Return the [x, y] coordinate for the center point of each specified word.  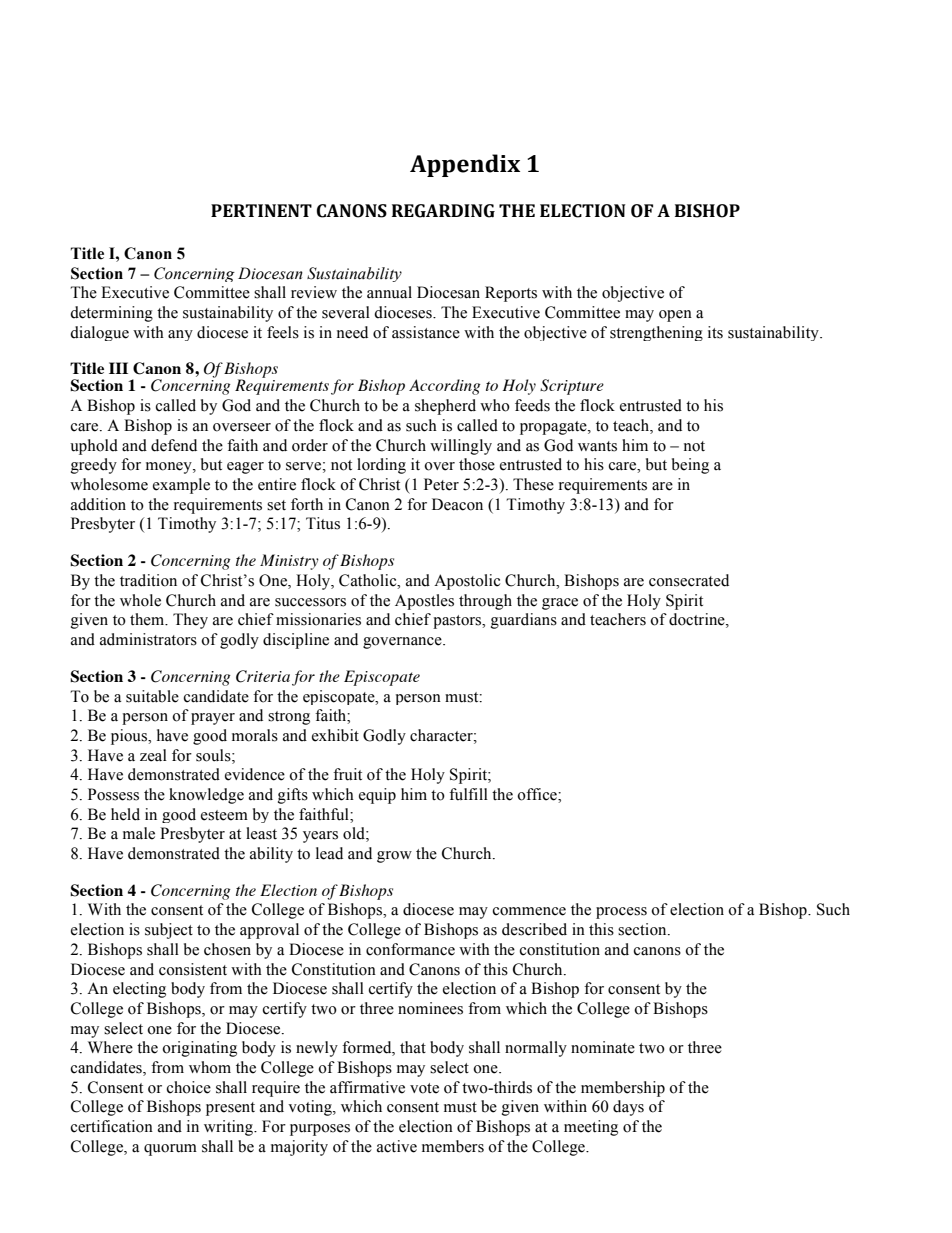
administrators [148, 639]
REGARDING [443, 211]
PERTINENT [261, 210]
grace [560, 604]
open [675, 316]
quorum [170, 1150]
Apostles [424, 602]
